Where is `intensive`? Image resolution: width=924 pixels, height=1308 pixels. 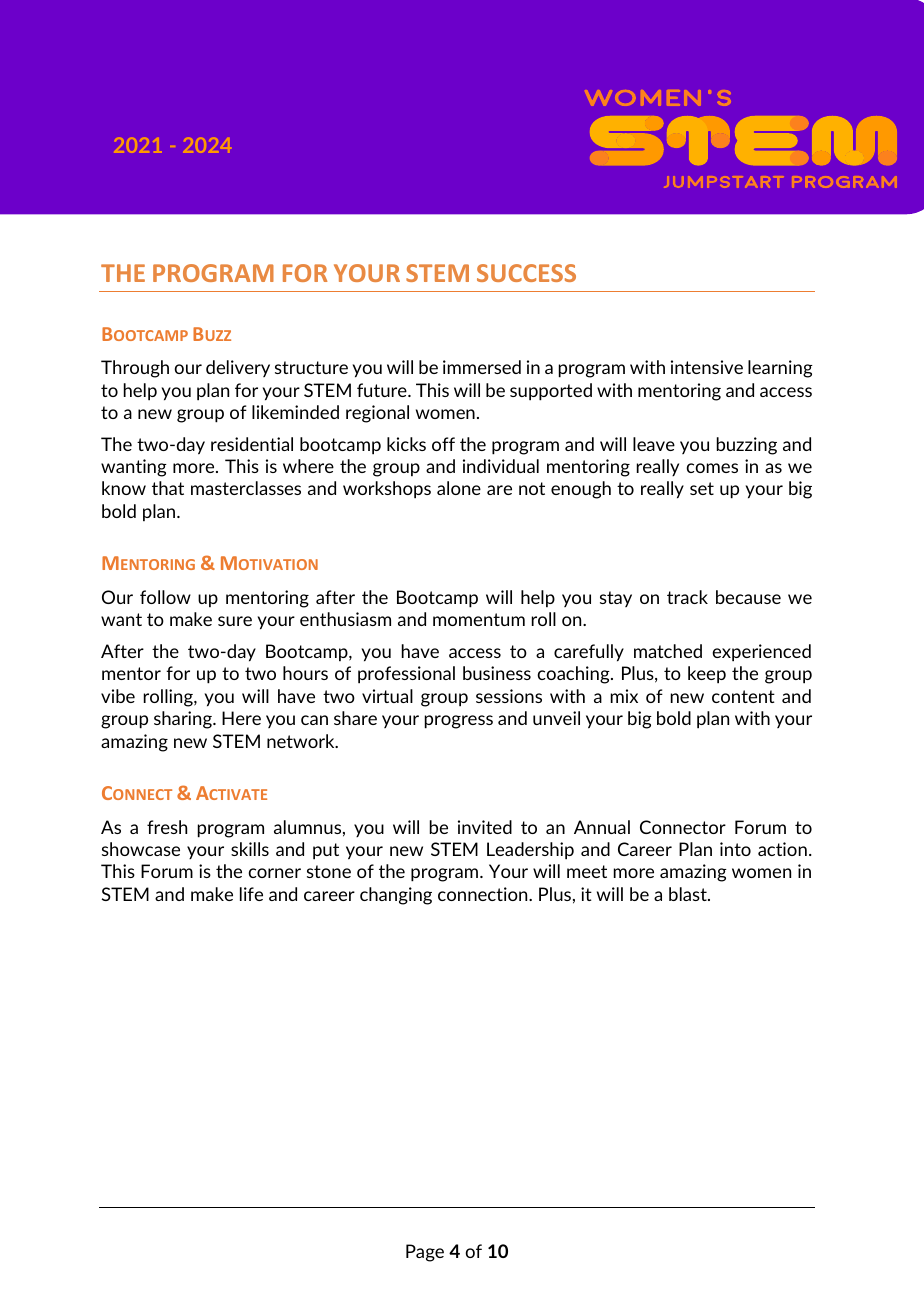 intensive is located at coordinates (707, 367).
